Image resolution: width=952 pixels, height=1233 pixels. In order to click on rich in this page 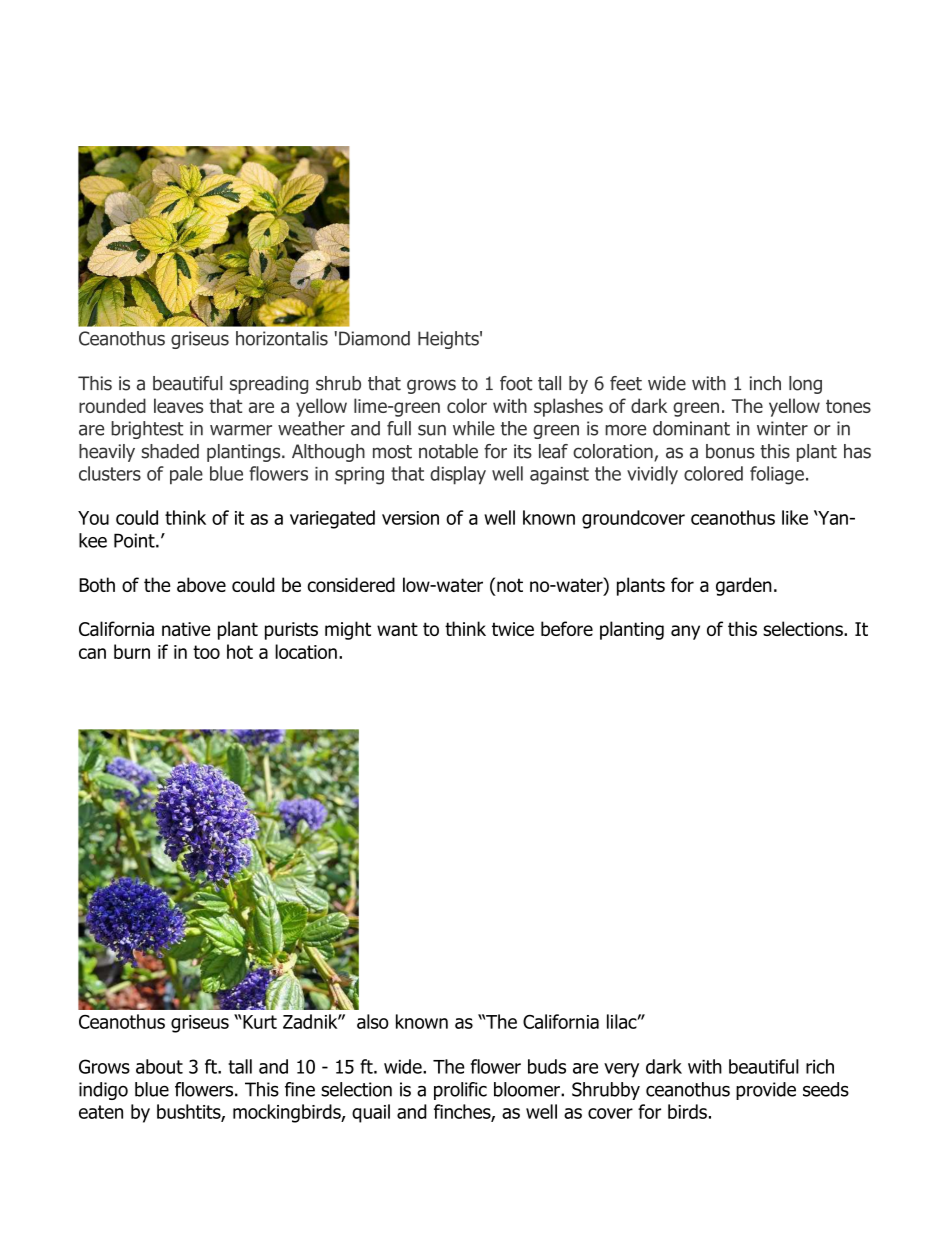, I will do `click(820, 1066)`.
